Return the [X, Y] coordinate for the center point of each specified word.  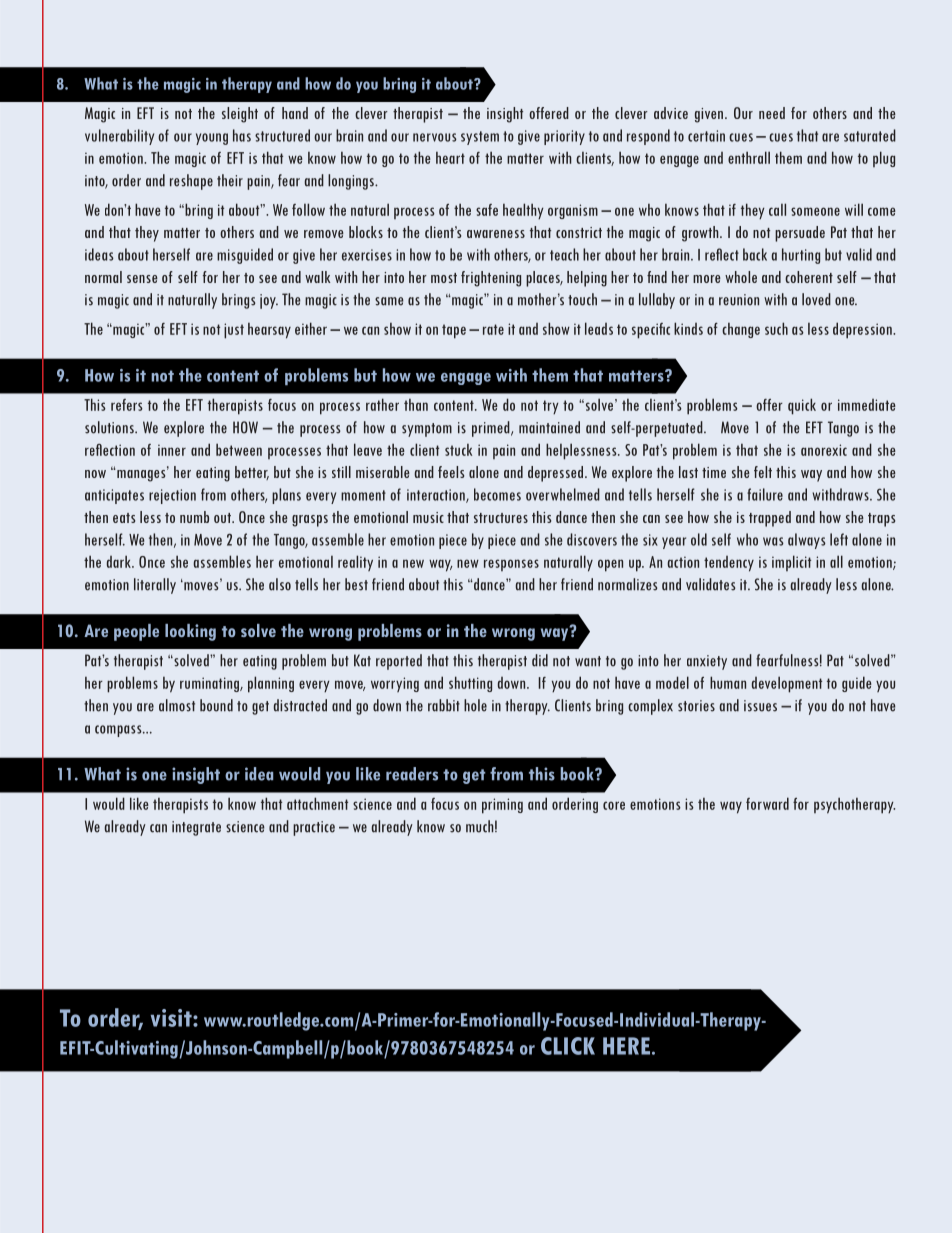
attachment [317, 803]
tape [454, 331]
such [776, 328]
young [212, 139]
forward [767, 803]
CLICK [568, 1046]
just [234, 331]
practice [314, 828]
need [772, 113]
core [614, 805]
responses [511, 565]
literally [155, 586]
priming [502, 806]
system [480, 138]
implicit [791, 563]
